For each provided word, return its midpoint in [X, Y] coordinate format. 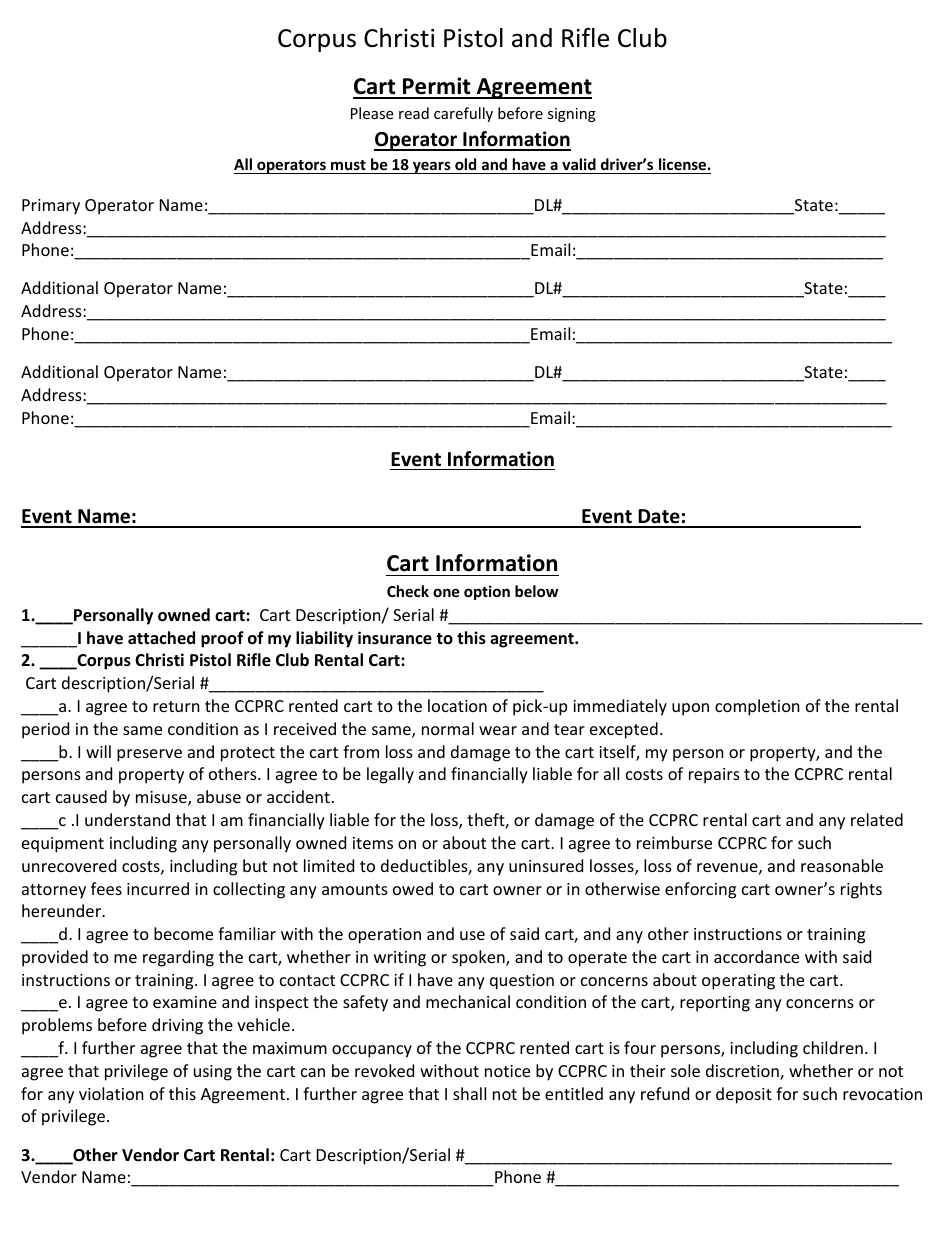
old [465, 164]
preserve [149, 755]
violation [111, 1093]
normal [448, 728]
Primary [51, 207]
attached [161, 637]
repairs [714, 776]
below [536, 591]
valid [579, 164]
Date [659, 518]
